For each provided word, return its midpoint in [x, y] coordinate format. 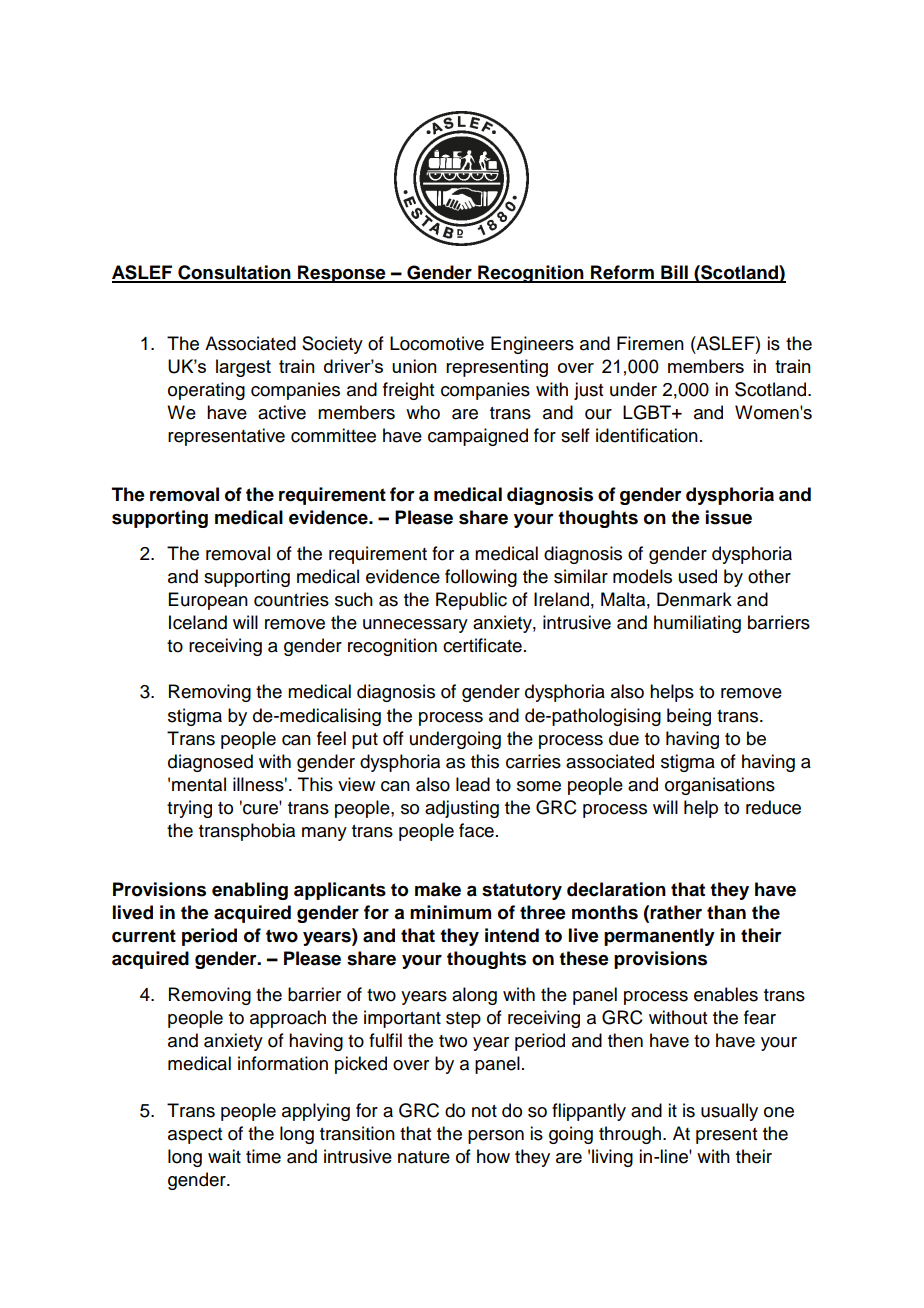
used [698, 576]
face [476, 830]
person [496, 1137]
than [726, 912]
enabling [250, 891]
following [481, 578]
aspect [195, 1136]
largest [243, 368]
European [208, 601]
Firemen [650, 343]
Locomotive [437, 343]
